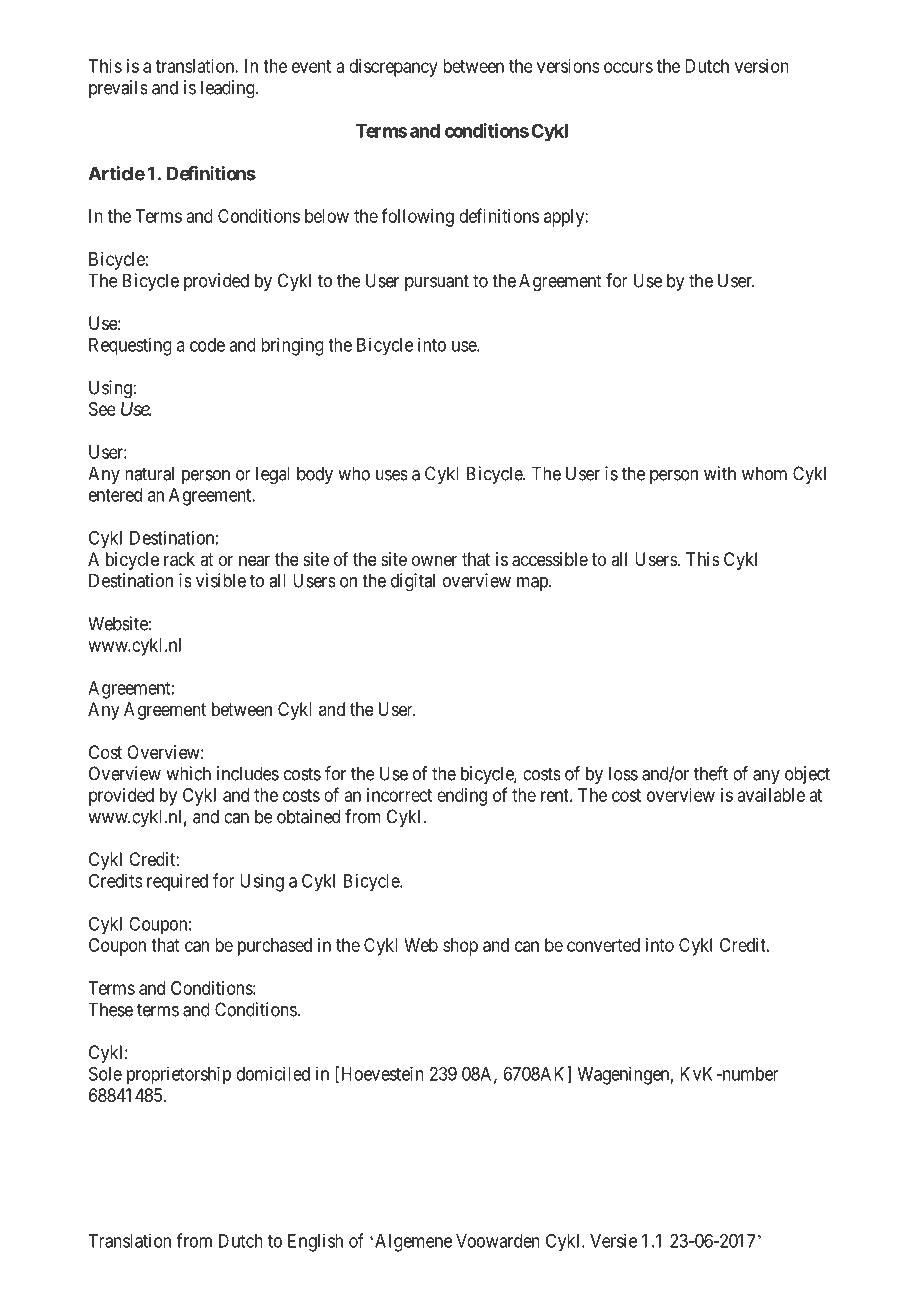 This page has width=924, height=1308. Describe the element at coordinates (413, 582) in the page. I see `digital` at that location.
